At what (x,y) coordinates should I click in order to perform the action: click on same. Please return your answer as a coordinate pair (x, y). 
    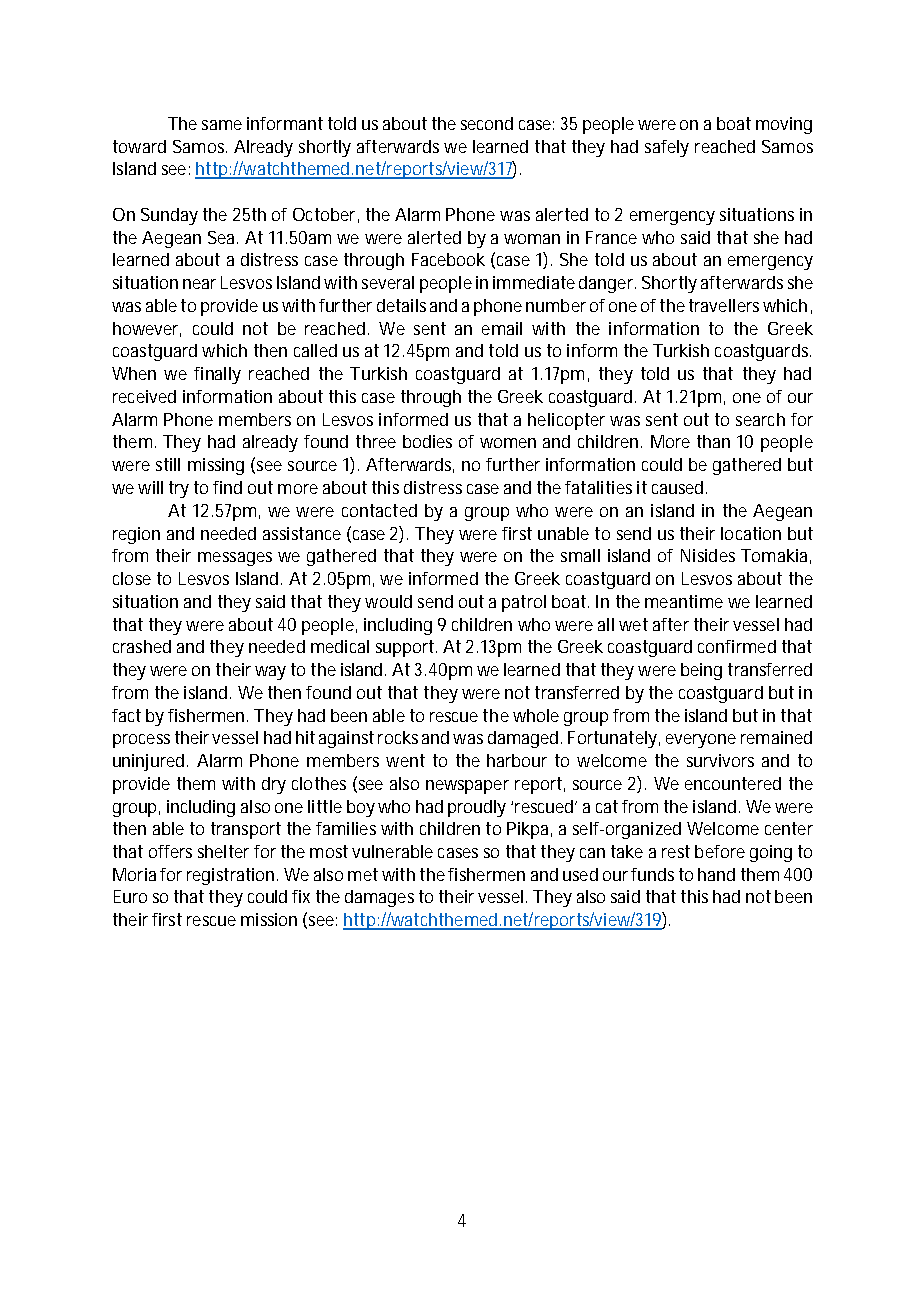
    Looking at the image, I should click on (222, 125).
